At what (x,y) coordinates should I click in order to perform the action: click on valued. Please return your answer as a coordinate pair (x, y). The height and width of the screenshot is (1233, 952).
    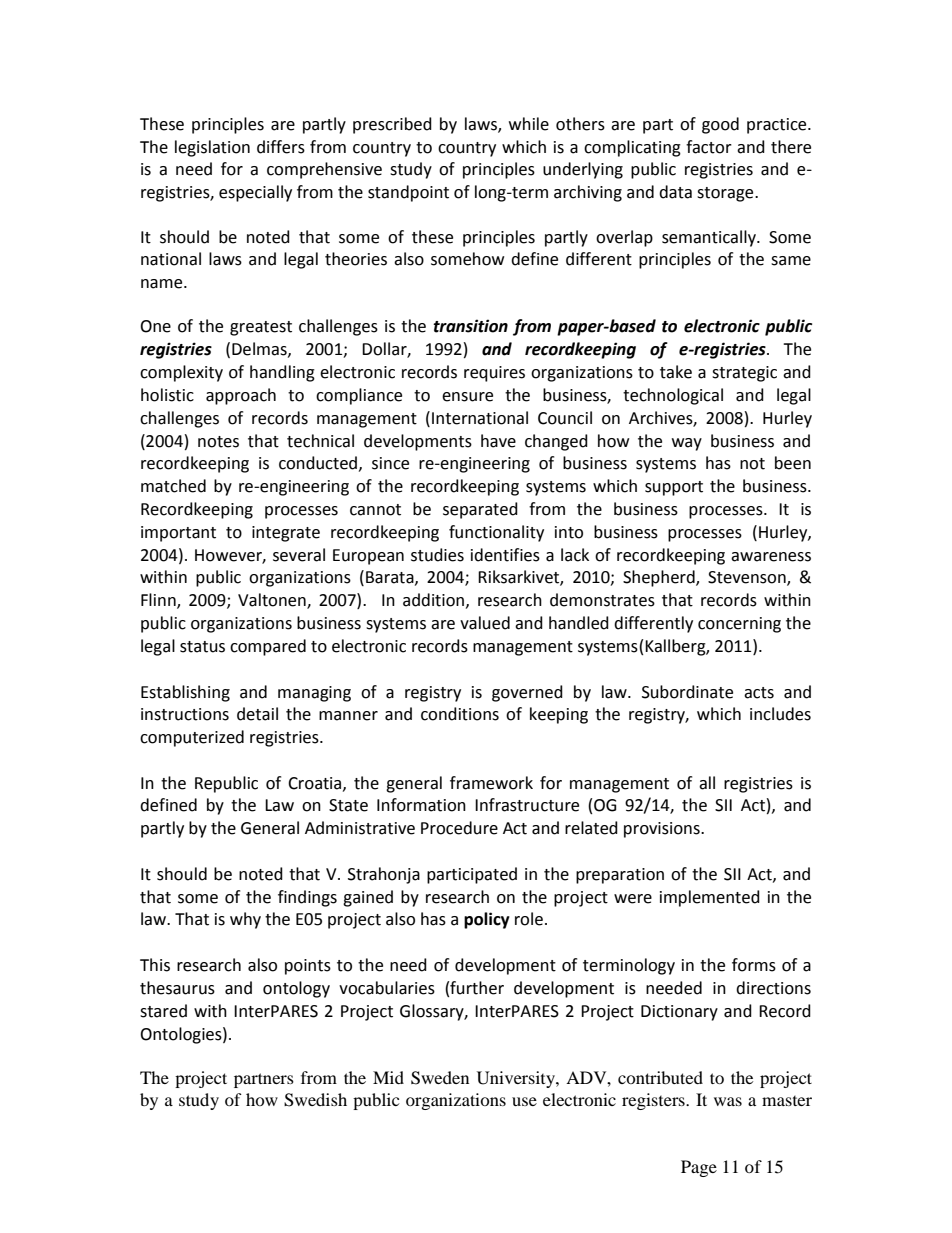
    Looking at the image, I should click on (485, 623).
